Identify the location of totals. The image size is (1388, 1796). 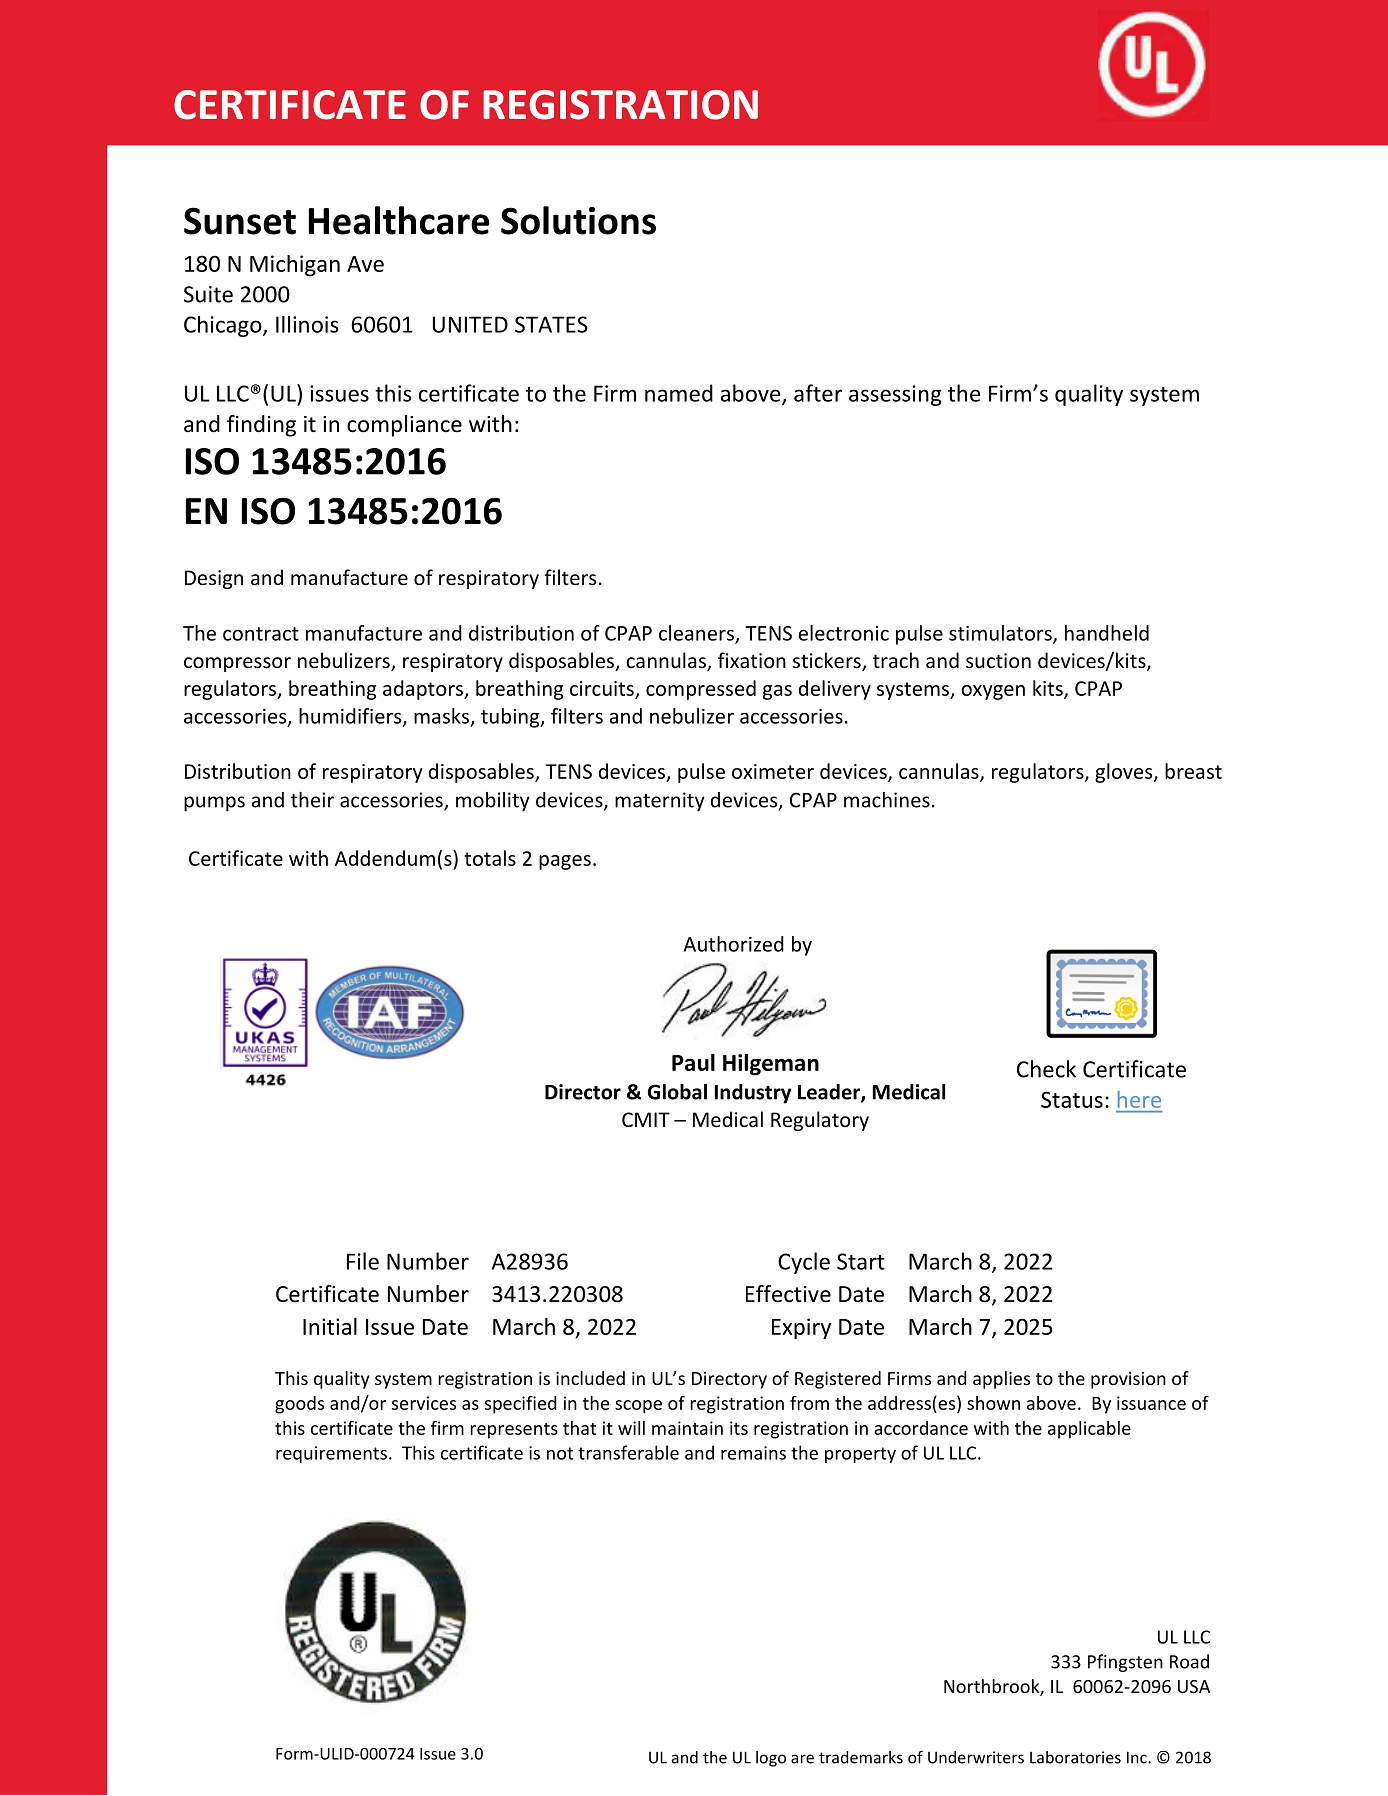
(490, 858).
